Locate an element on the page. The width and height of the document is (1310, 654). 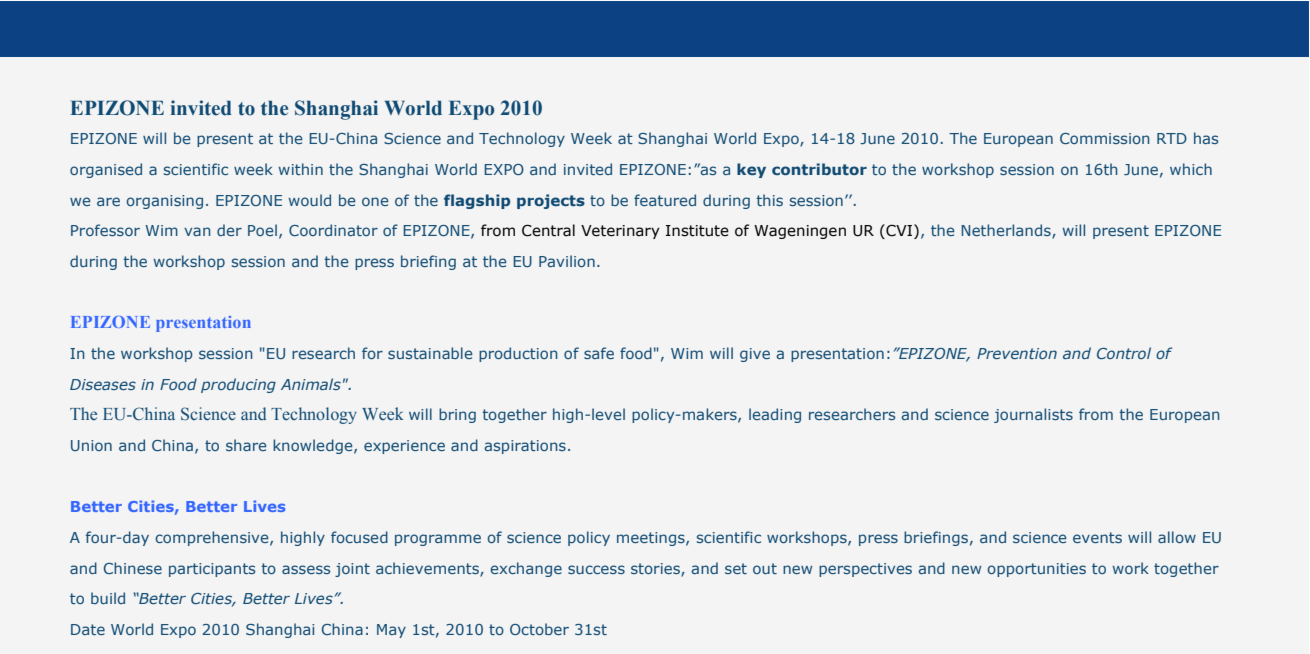
journalists is located at coordinates (1033, 415).
